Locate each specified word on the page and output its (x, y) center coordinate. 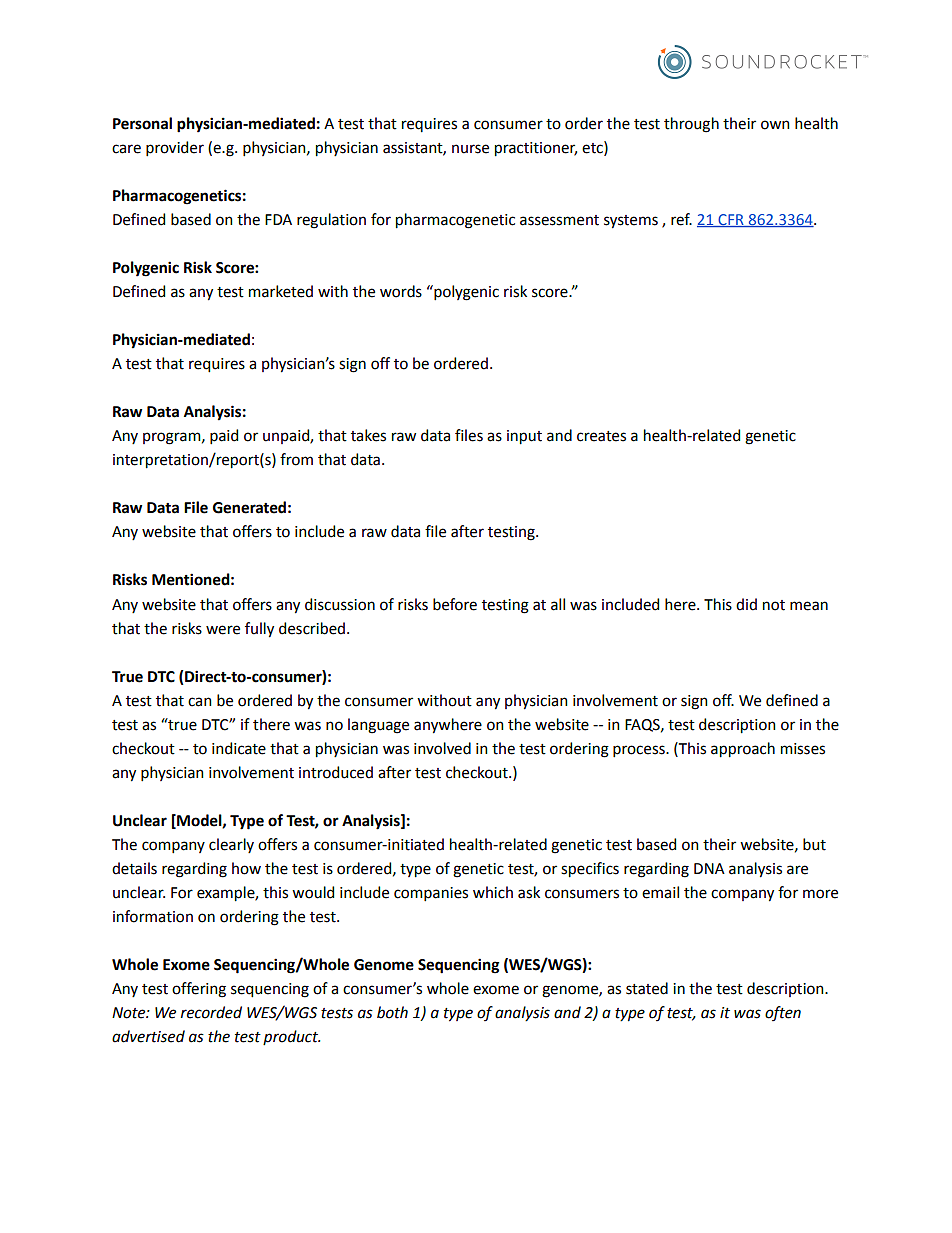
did (746, 604)
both (392, 1012)
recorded (211, 1012)
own (775, 125)
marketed (281, 291)
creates (601, 436)
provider (175, 148)
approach (743, 750)
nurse (470, 149)
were (223, 630)
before (455, 604)
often (783, 1013)
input (524, 437)
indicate (239, 748)
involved (442, 748)
